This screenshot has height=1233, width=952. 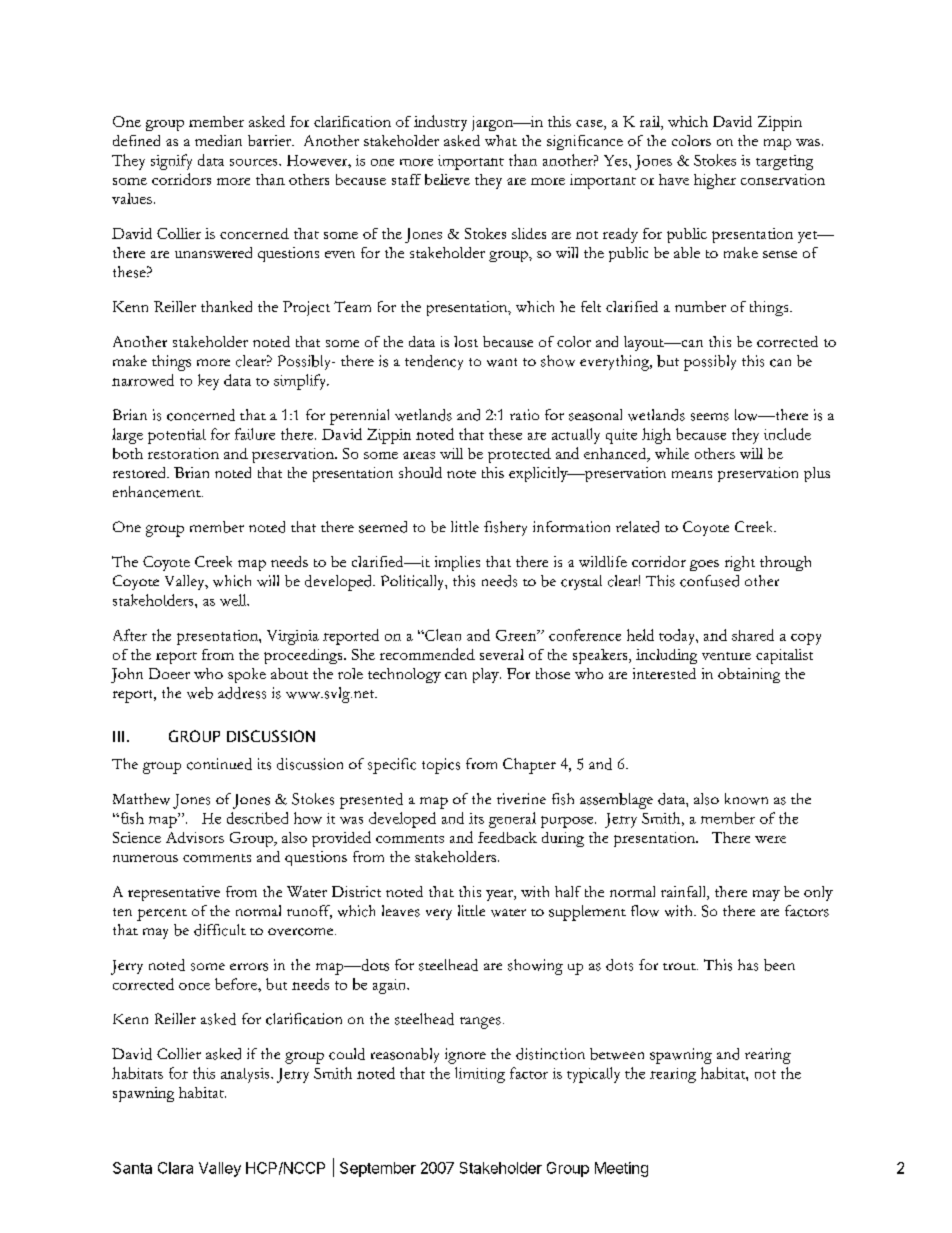 What do you see at coordinates (692, 474) in the screenshot?
I see `means` at bounding box center [692, 474].
